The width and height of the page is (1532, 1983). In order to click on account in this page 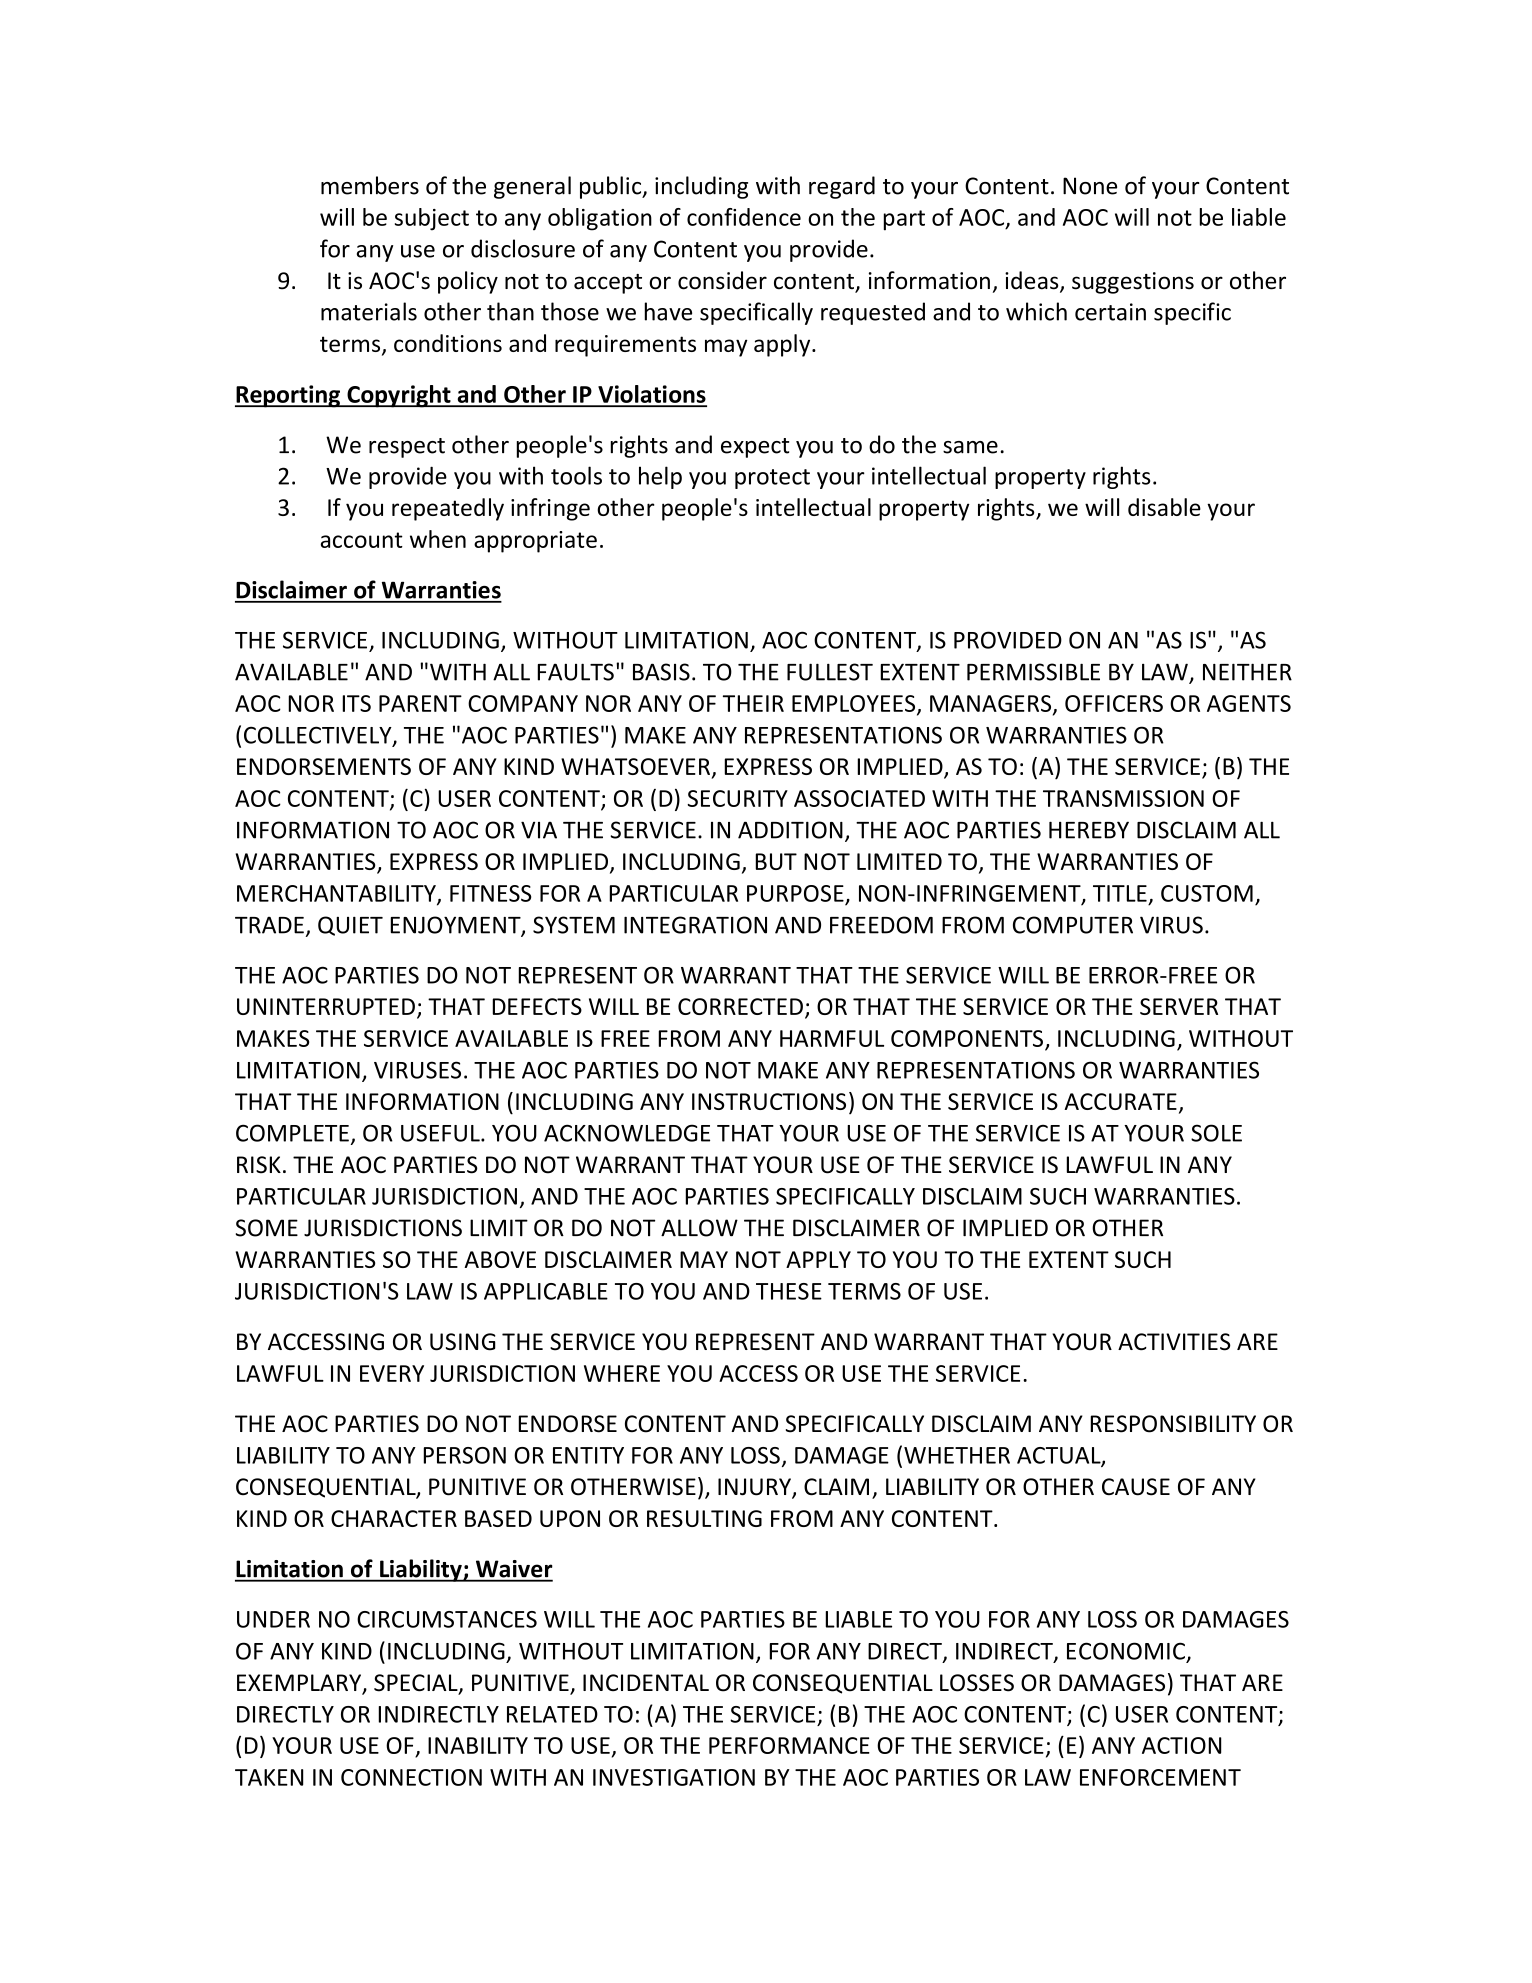, I will do `click(362, 540)`.
